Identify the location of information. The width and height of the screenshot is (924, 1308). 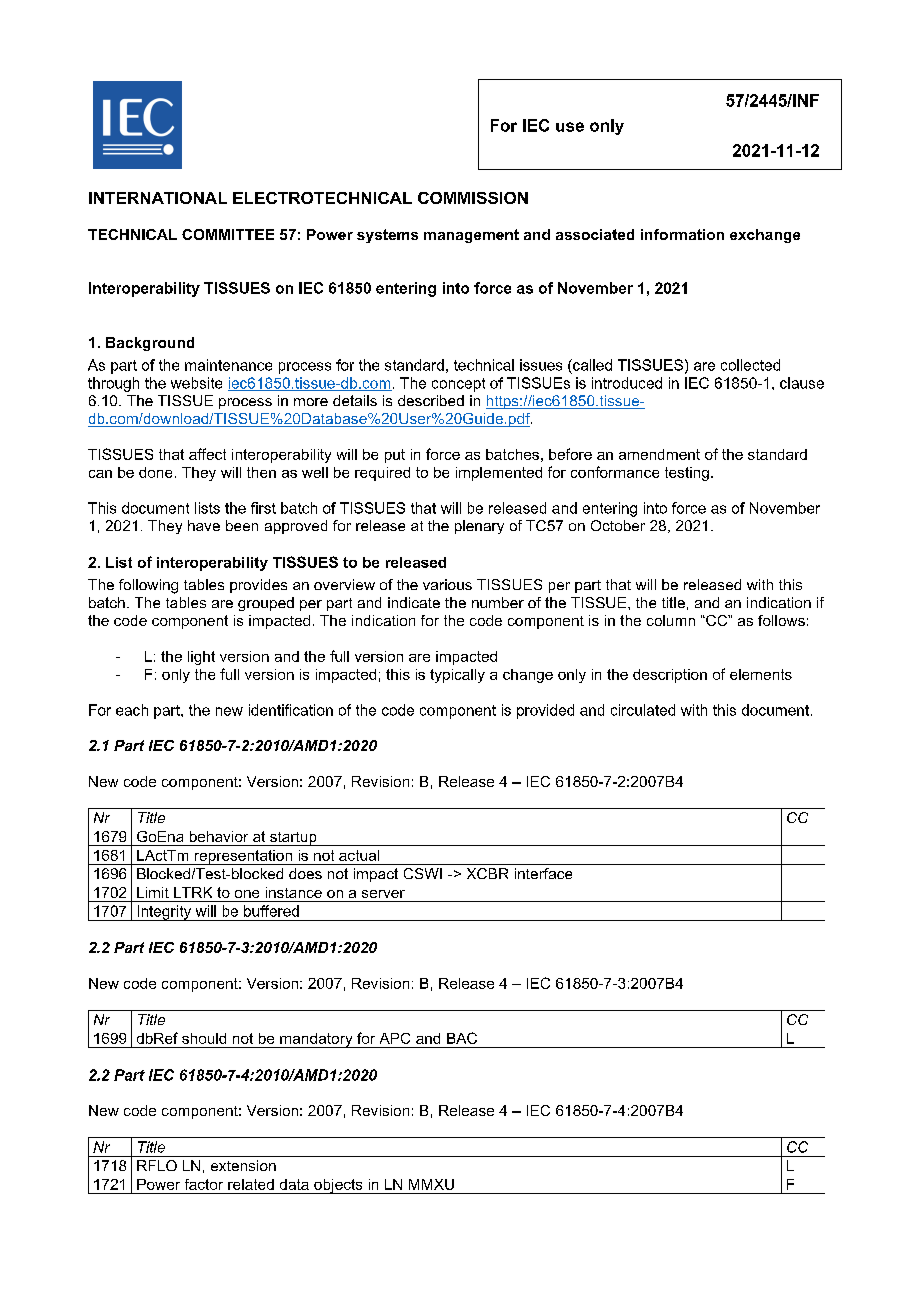
(682, 234).
